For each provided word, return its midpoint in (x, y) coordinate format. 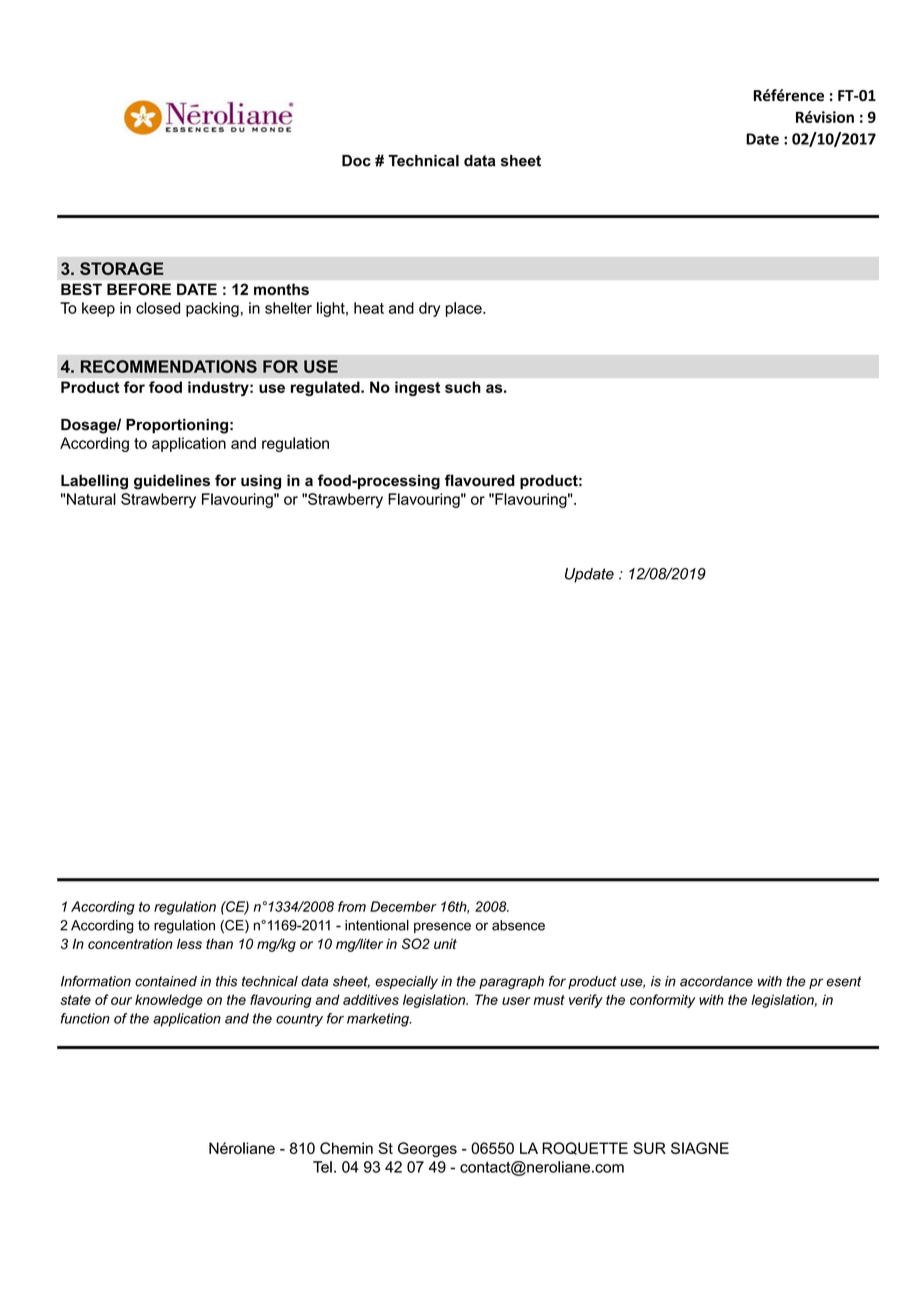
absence (518, 925)
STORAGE (122, 268)
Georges (427, 1149)
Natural (91, 499)
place (465, 309)
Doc (356, 161)
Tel (322, 1167)
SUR (649, 1148)
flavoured (480, 480)
